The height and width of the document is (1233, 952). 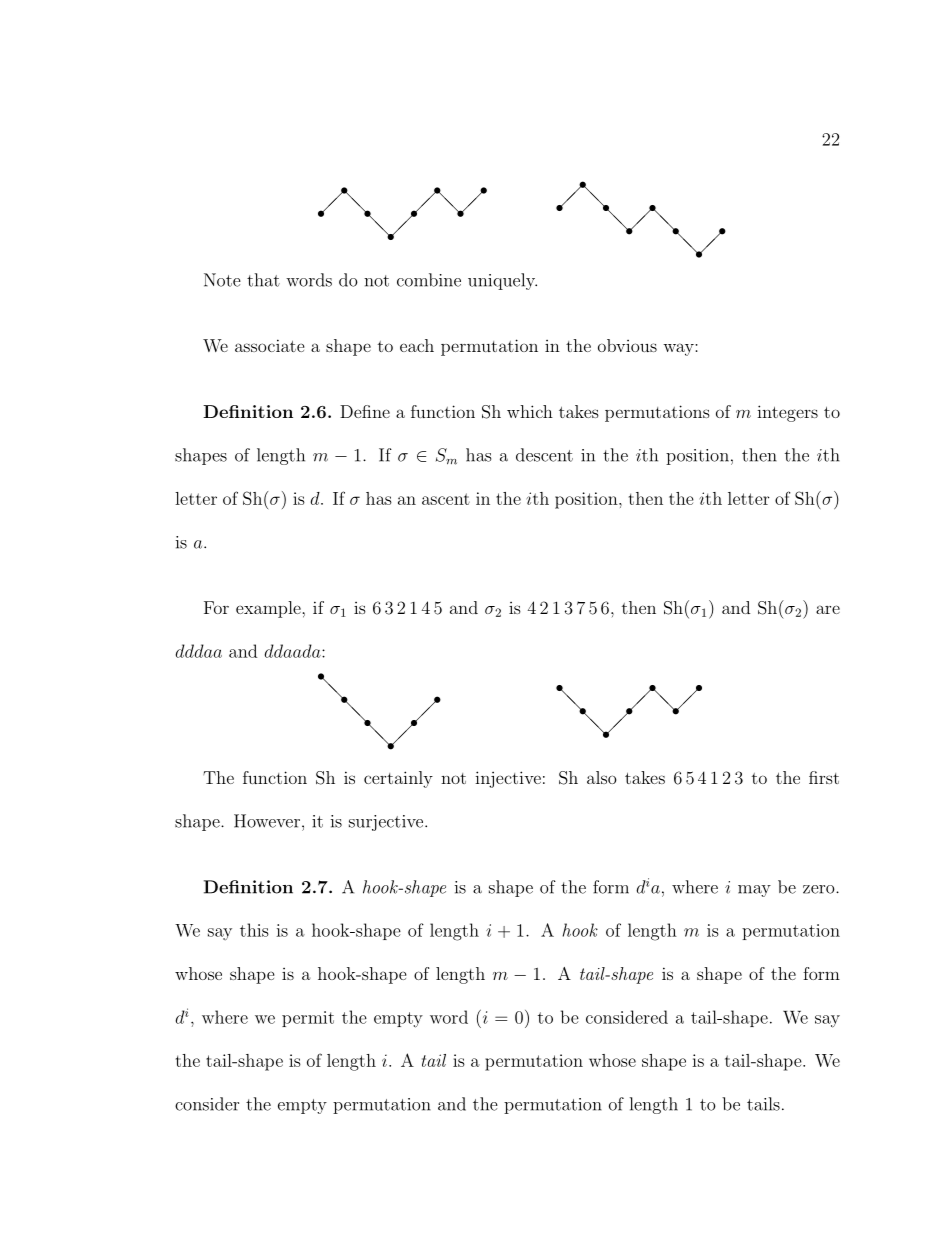 What do you see at coordinates (601, 777) in the document?
I see `also` at bounding box center [601, 777].
